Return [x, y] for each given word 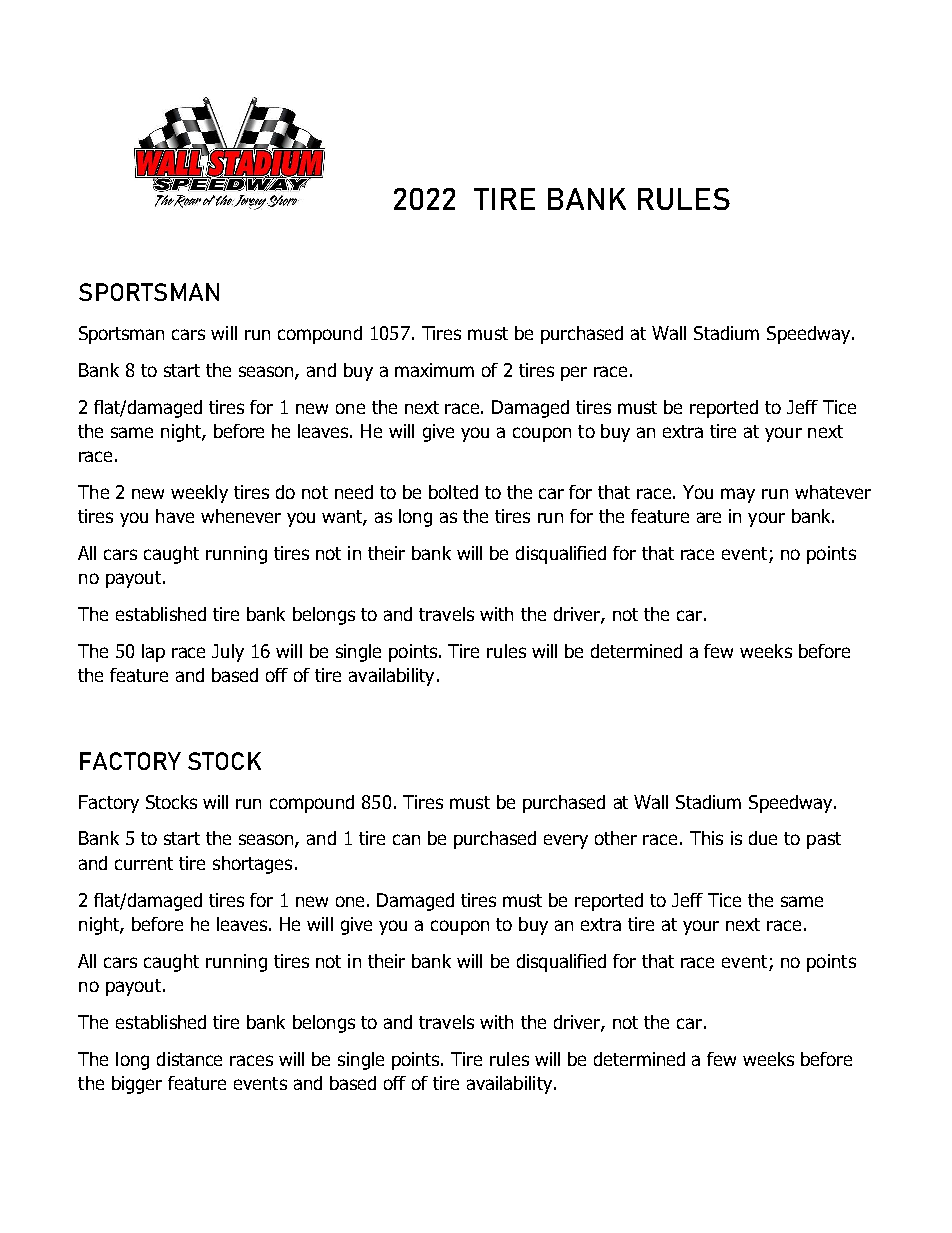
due [763, 838]
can [406, 839]
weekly [199, 494]
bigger [137, 1085]
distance [189, 1059]
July [228, 653]
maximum [434, 370]
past [824, 840]
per [574, 373]
